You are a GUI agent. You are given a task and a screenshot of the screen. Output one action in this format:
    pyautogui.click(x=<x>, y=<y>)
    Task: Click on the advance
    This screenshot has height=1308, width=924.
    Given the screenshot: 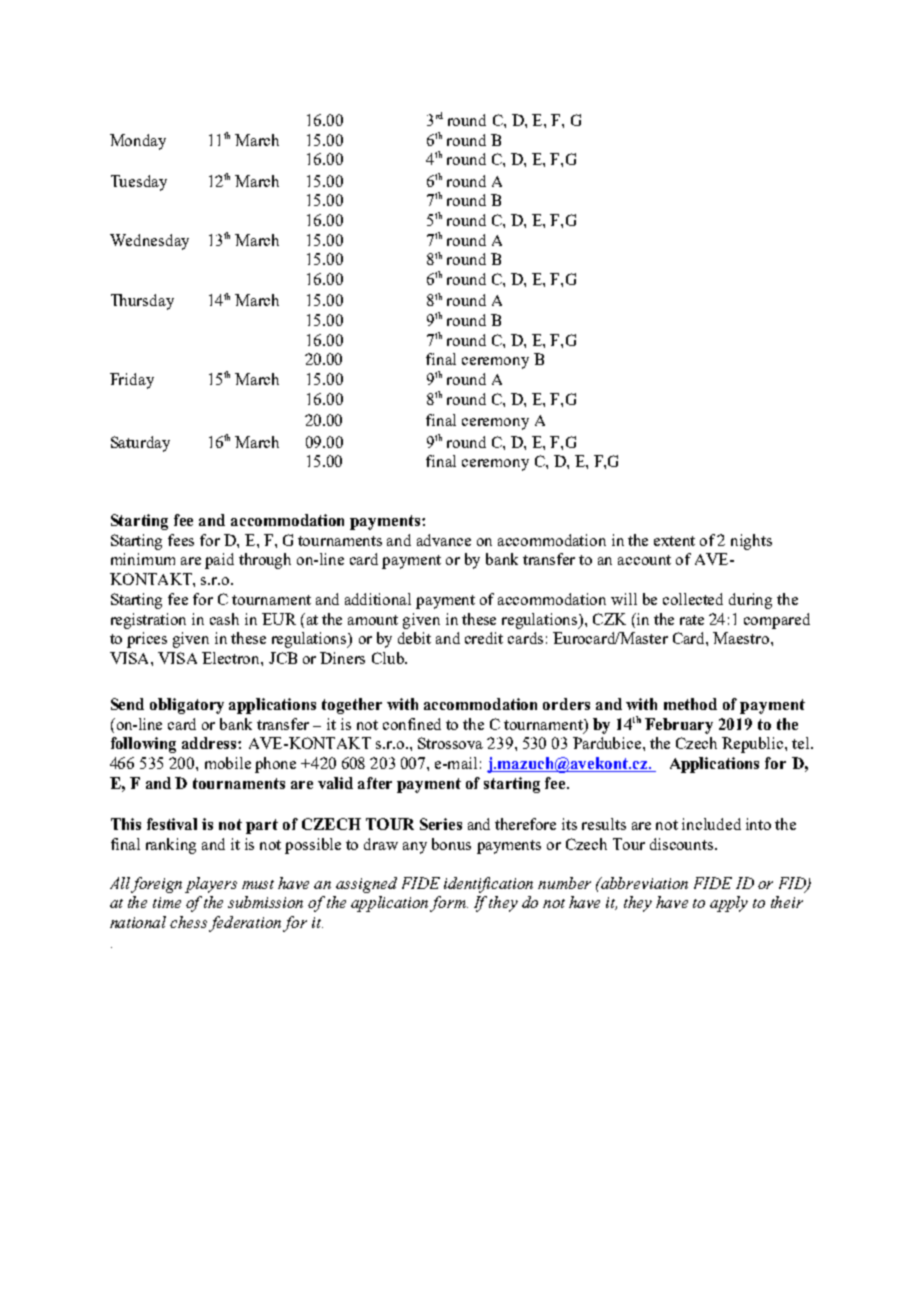 What is the action you would take?
    pyautogui.click(x=444, y=540)
